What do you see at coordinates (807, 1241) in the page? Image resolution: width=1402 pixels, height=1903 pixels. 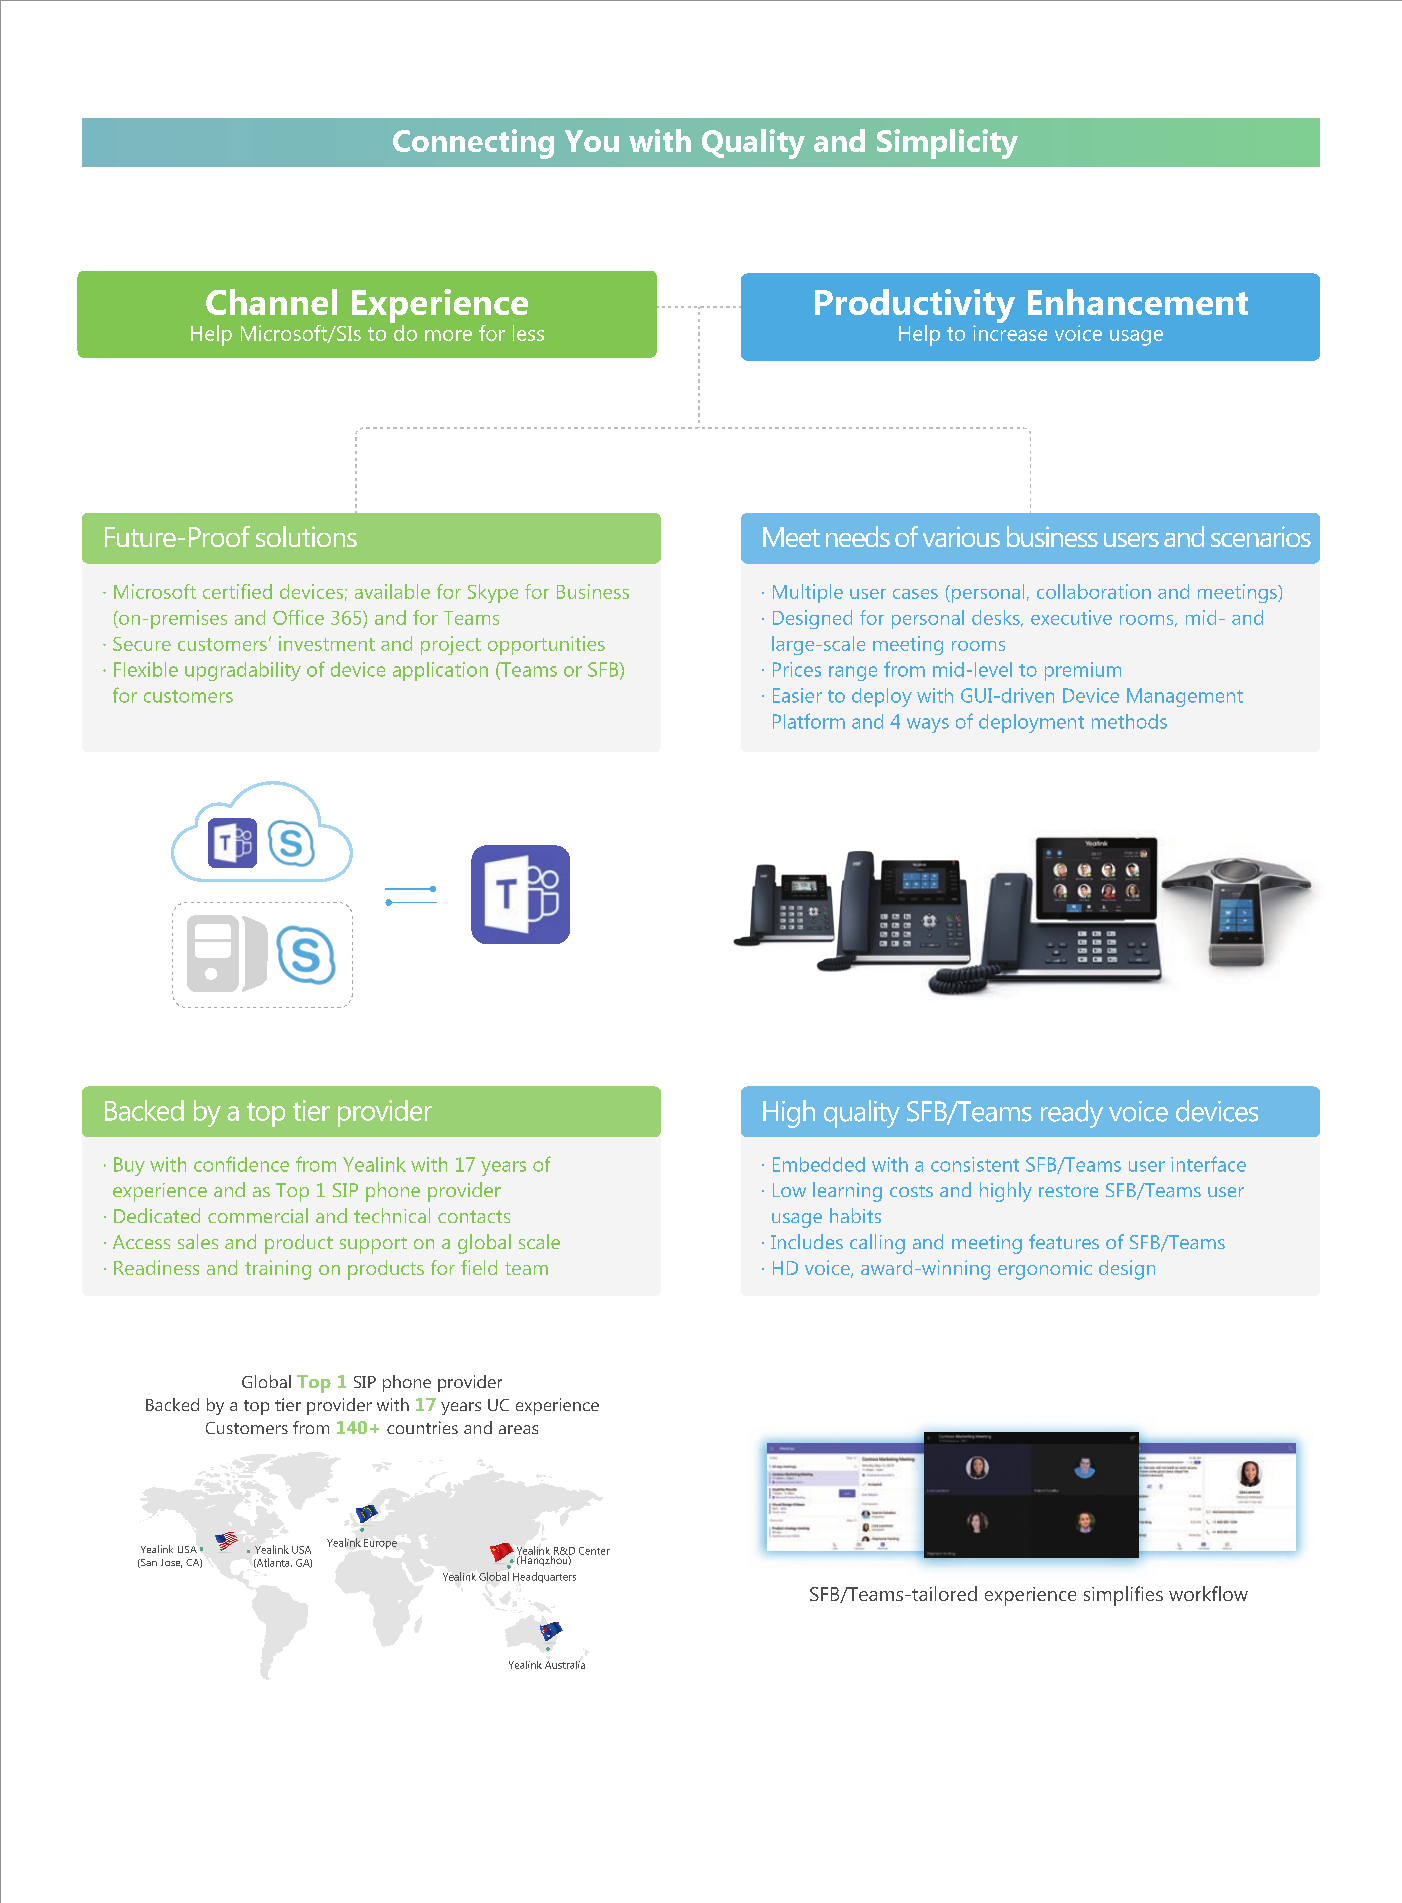 I see `Includes` at bounding box center [807, 1241].
